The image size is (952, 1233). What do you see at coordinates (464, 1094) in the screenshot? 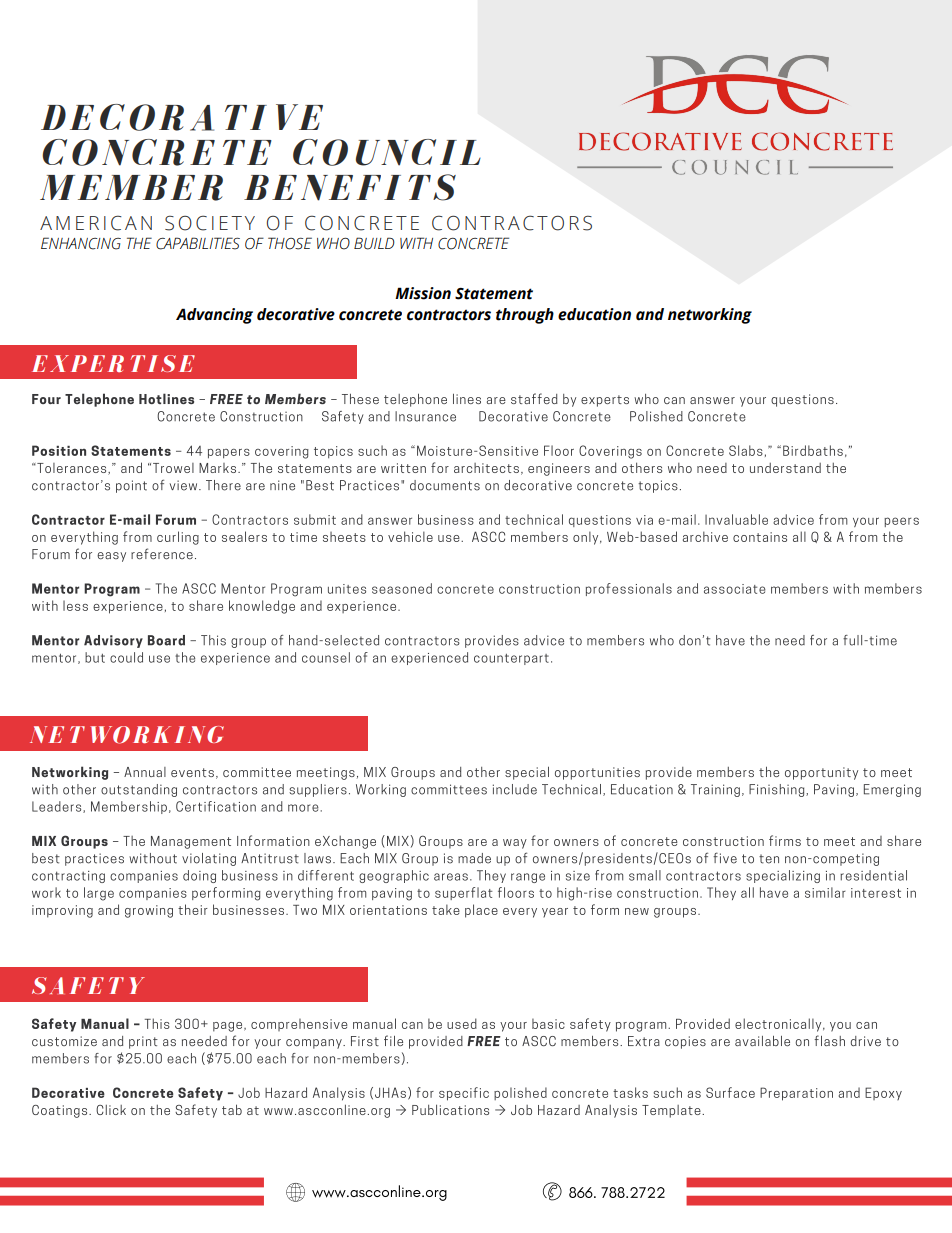
I see `specific` at bounding box center [464, 1094].
